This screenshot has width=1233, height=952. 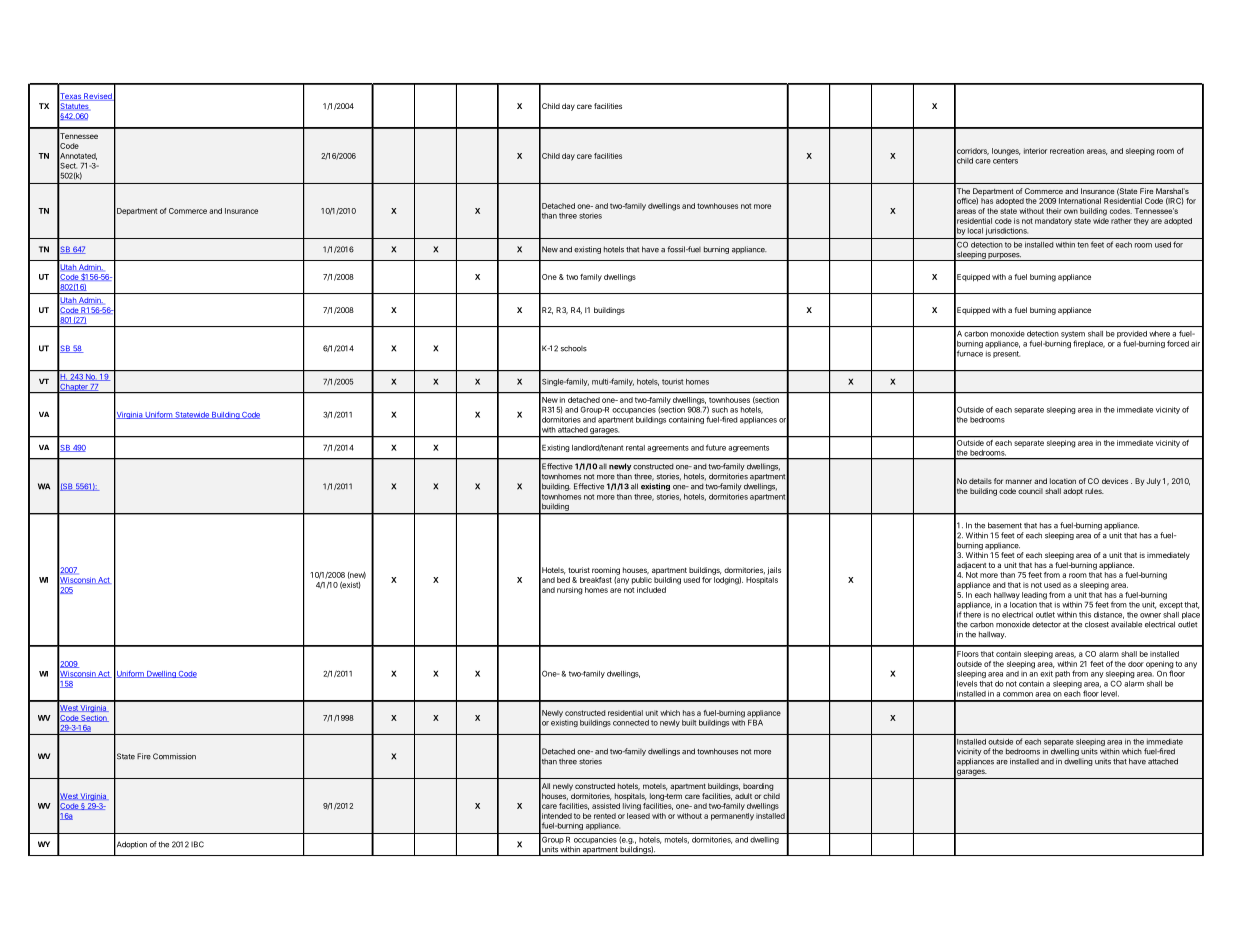 What do you see at coordinates (716, 447) in the screenshot?
I see `future` at bounding box center [716, 447].
